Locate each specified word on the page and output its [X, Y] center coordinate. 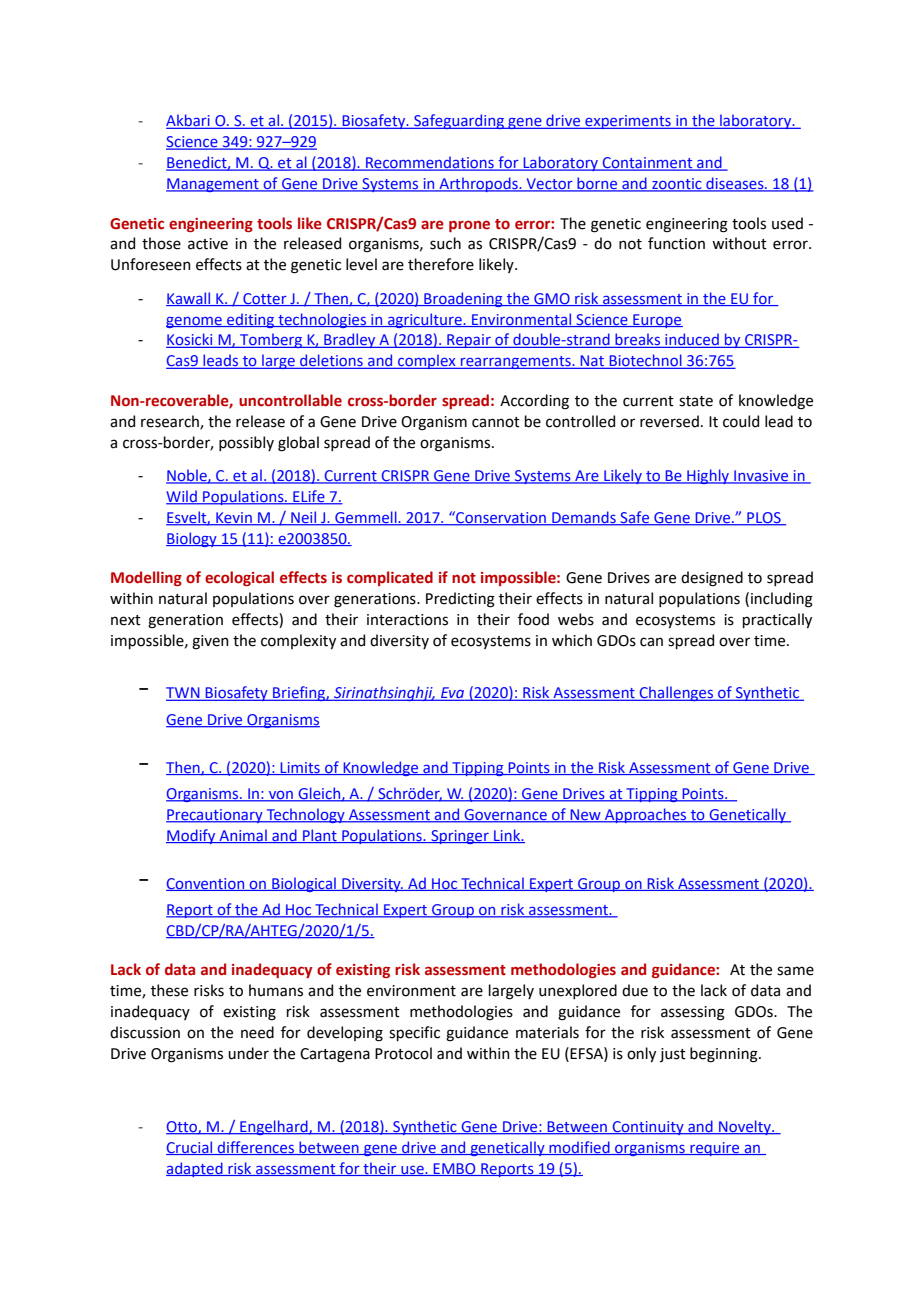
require [715, 1149]
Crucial [190, 1148]
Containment [648, 164]
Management [213, 185]
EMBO [455, 1169]
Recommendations [430, 163]
